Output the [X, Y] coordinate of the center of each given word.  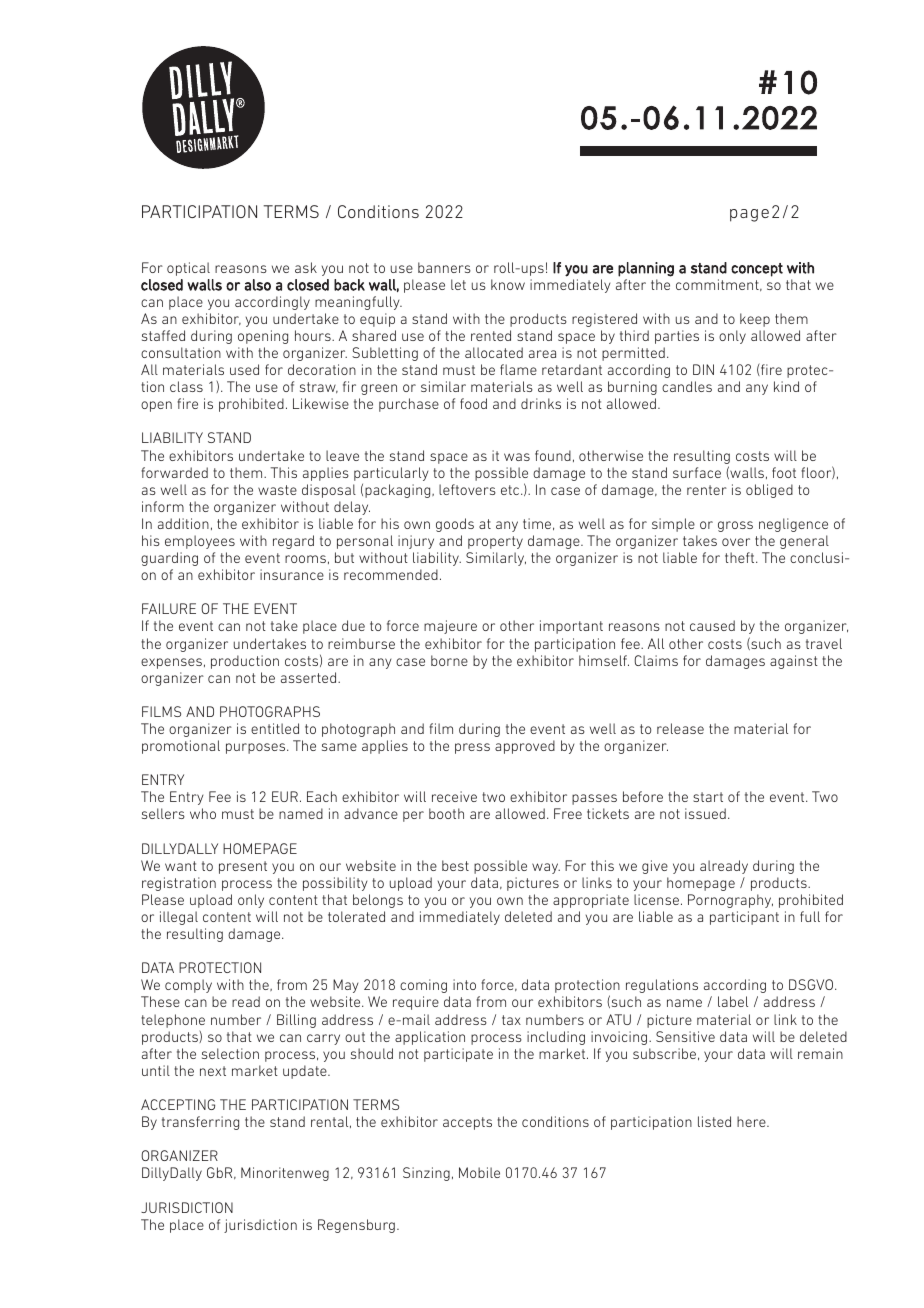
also [257, 285]
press [472, 748]
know [508, 284]
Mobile [479, 1172]
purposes [257, 748]
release [680, 728]
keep [755, 320]
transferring [200, 1123]
